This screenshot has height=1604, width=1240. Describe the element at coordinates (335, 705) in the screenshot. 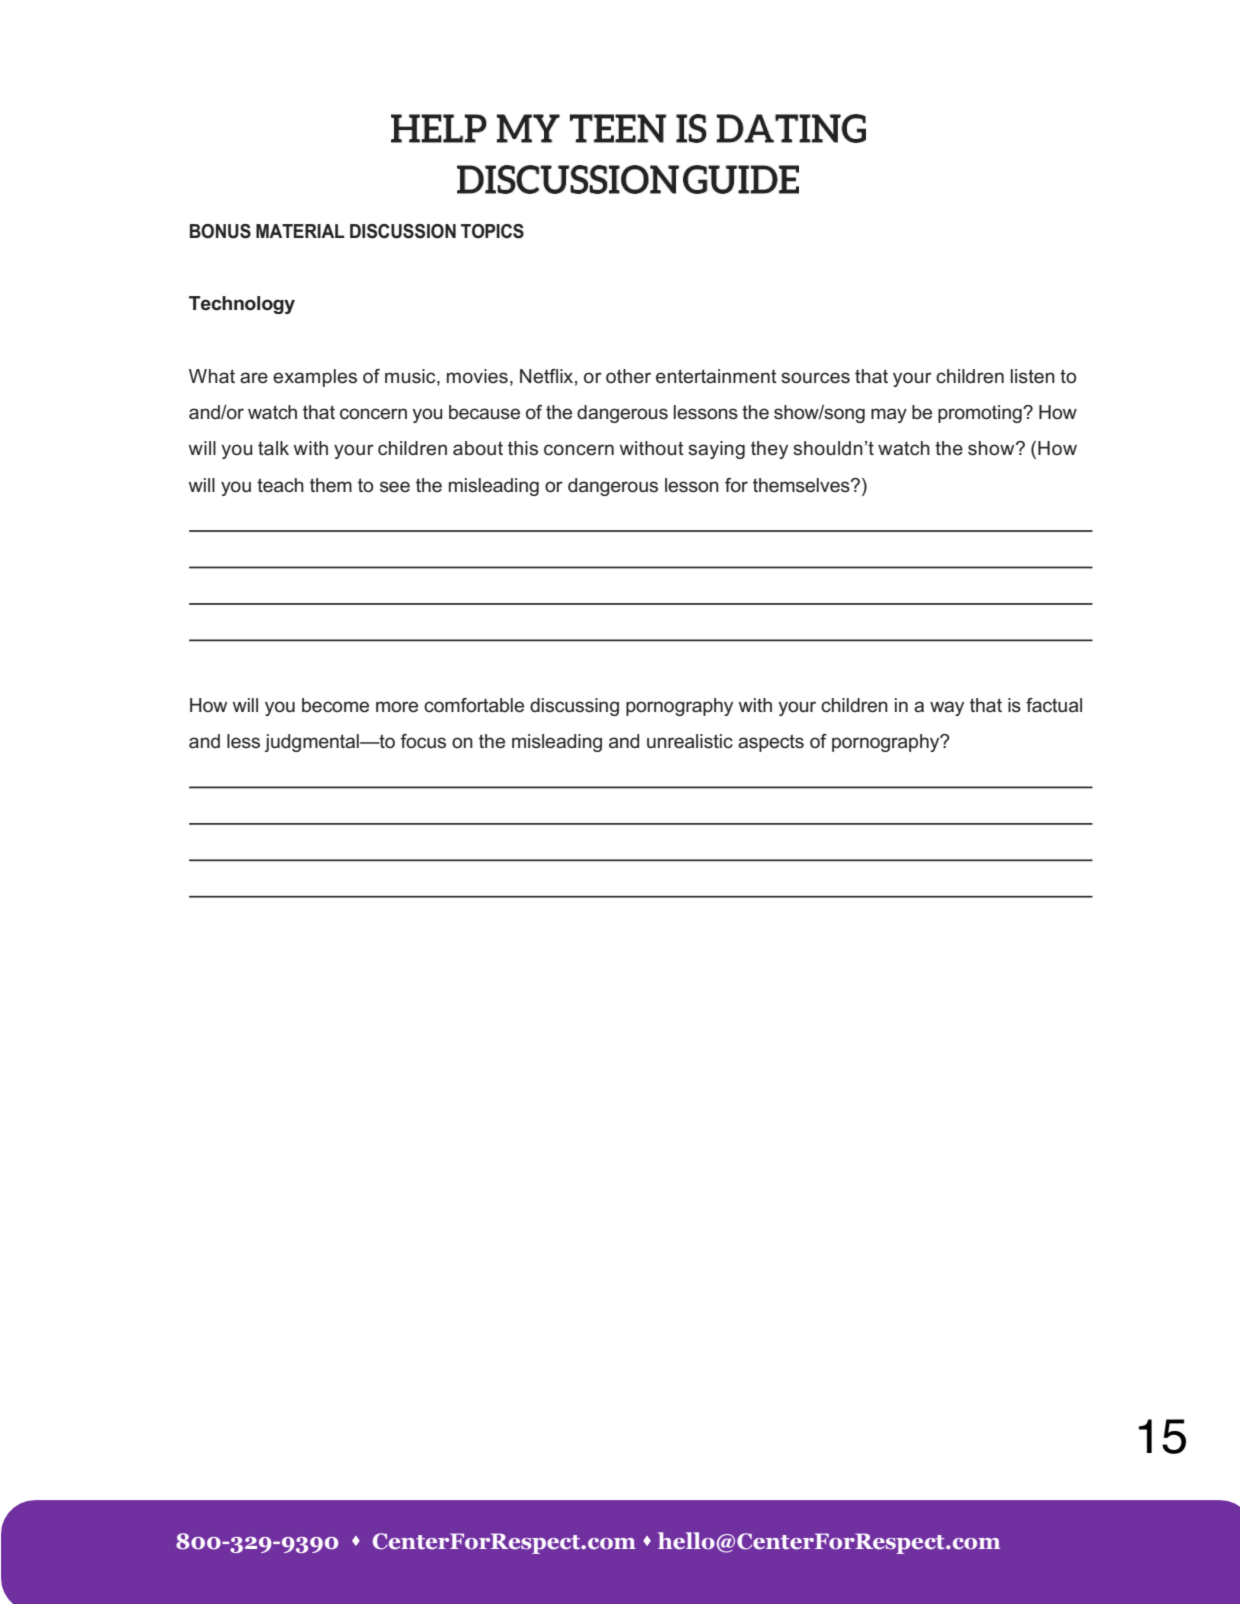

I see `become` at that location.
